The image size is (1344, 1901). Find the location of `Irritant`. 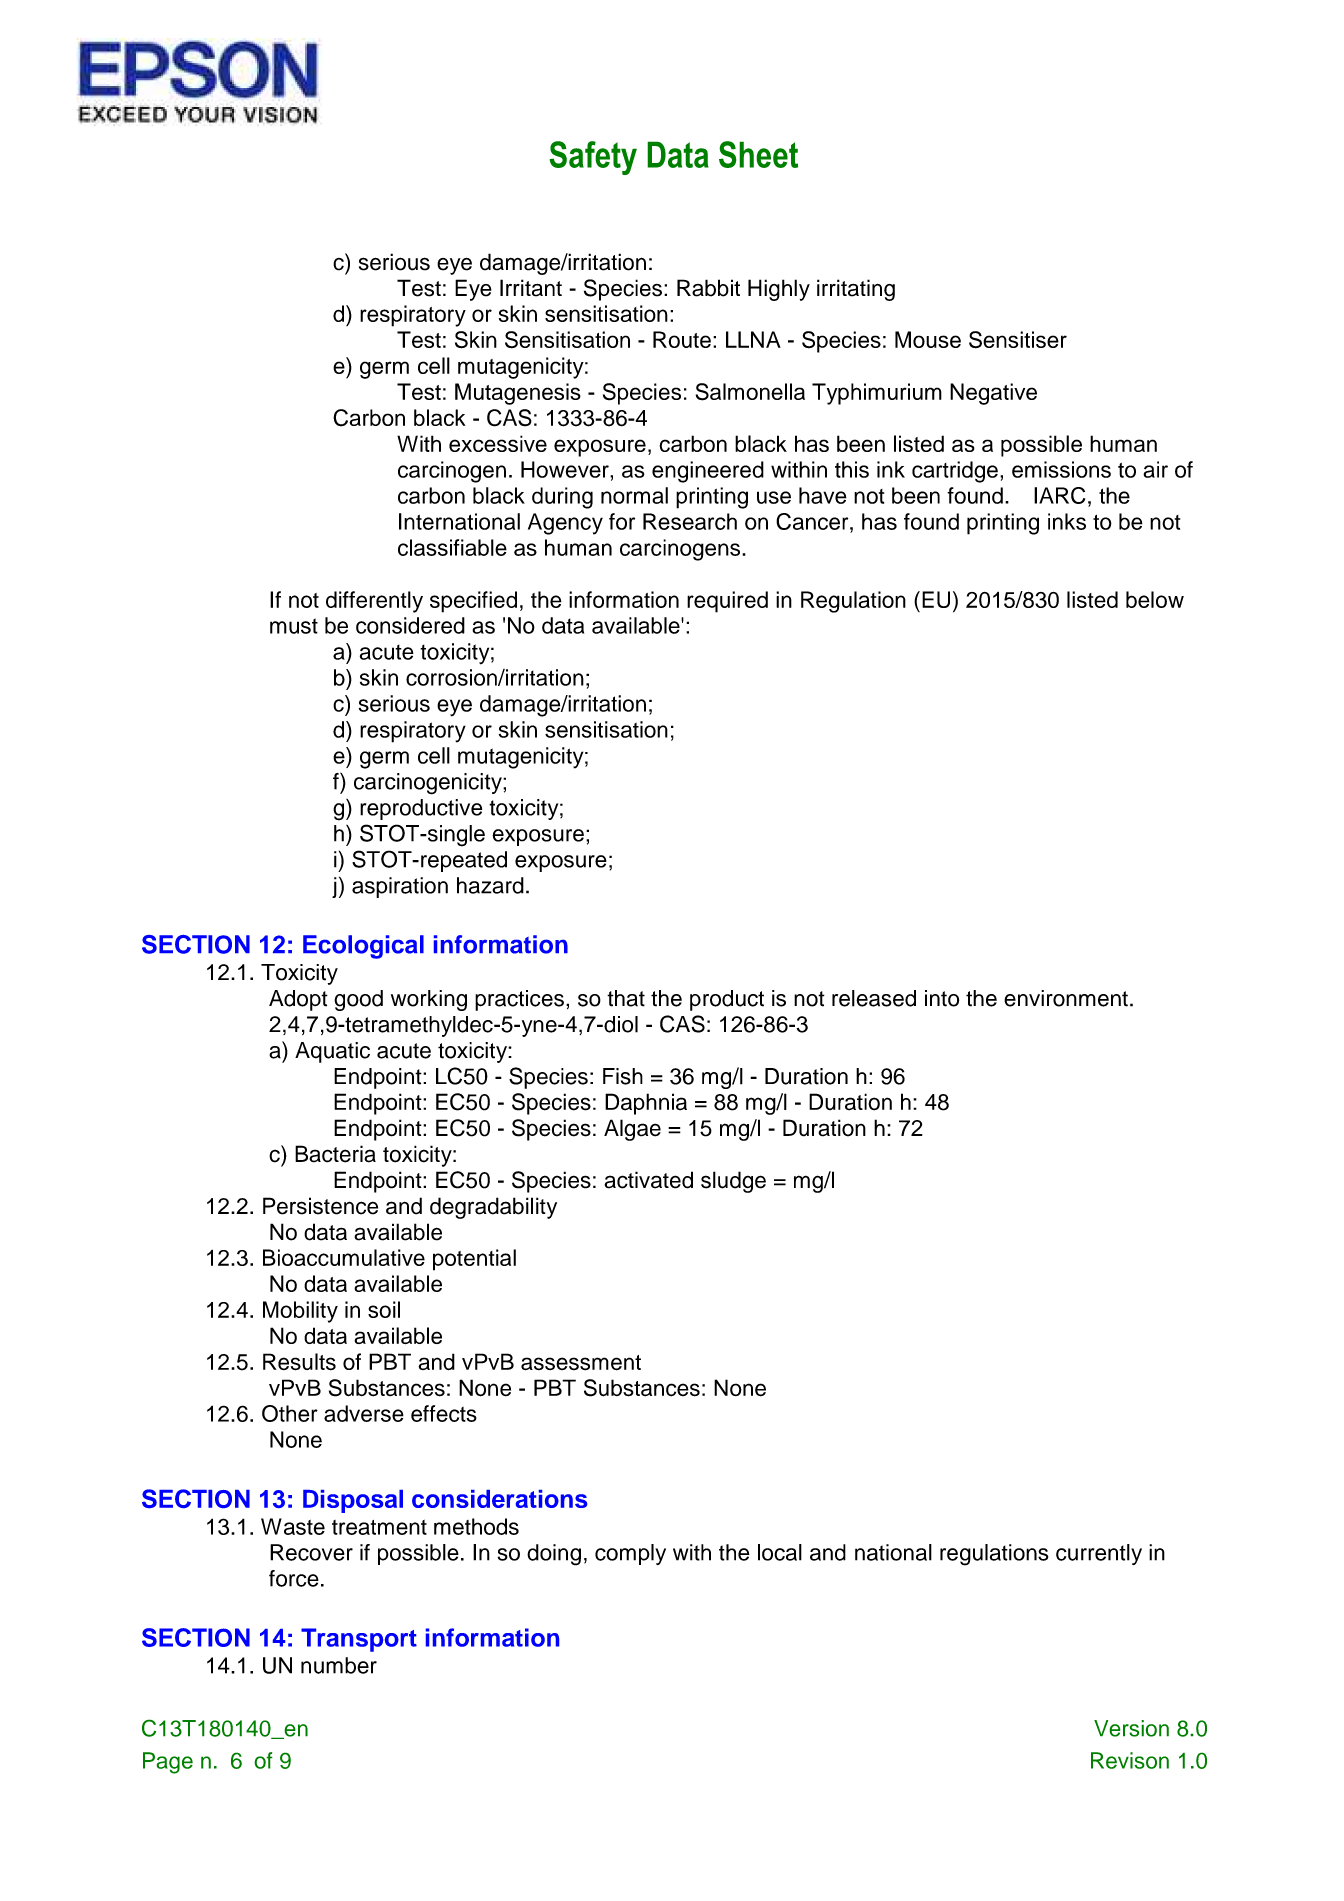

Irritant is located at coordinates (531, 288).
